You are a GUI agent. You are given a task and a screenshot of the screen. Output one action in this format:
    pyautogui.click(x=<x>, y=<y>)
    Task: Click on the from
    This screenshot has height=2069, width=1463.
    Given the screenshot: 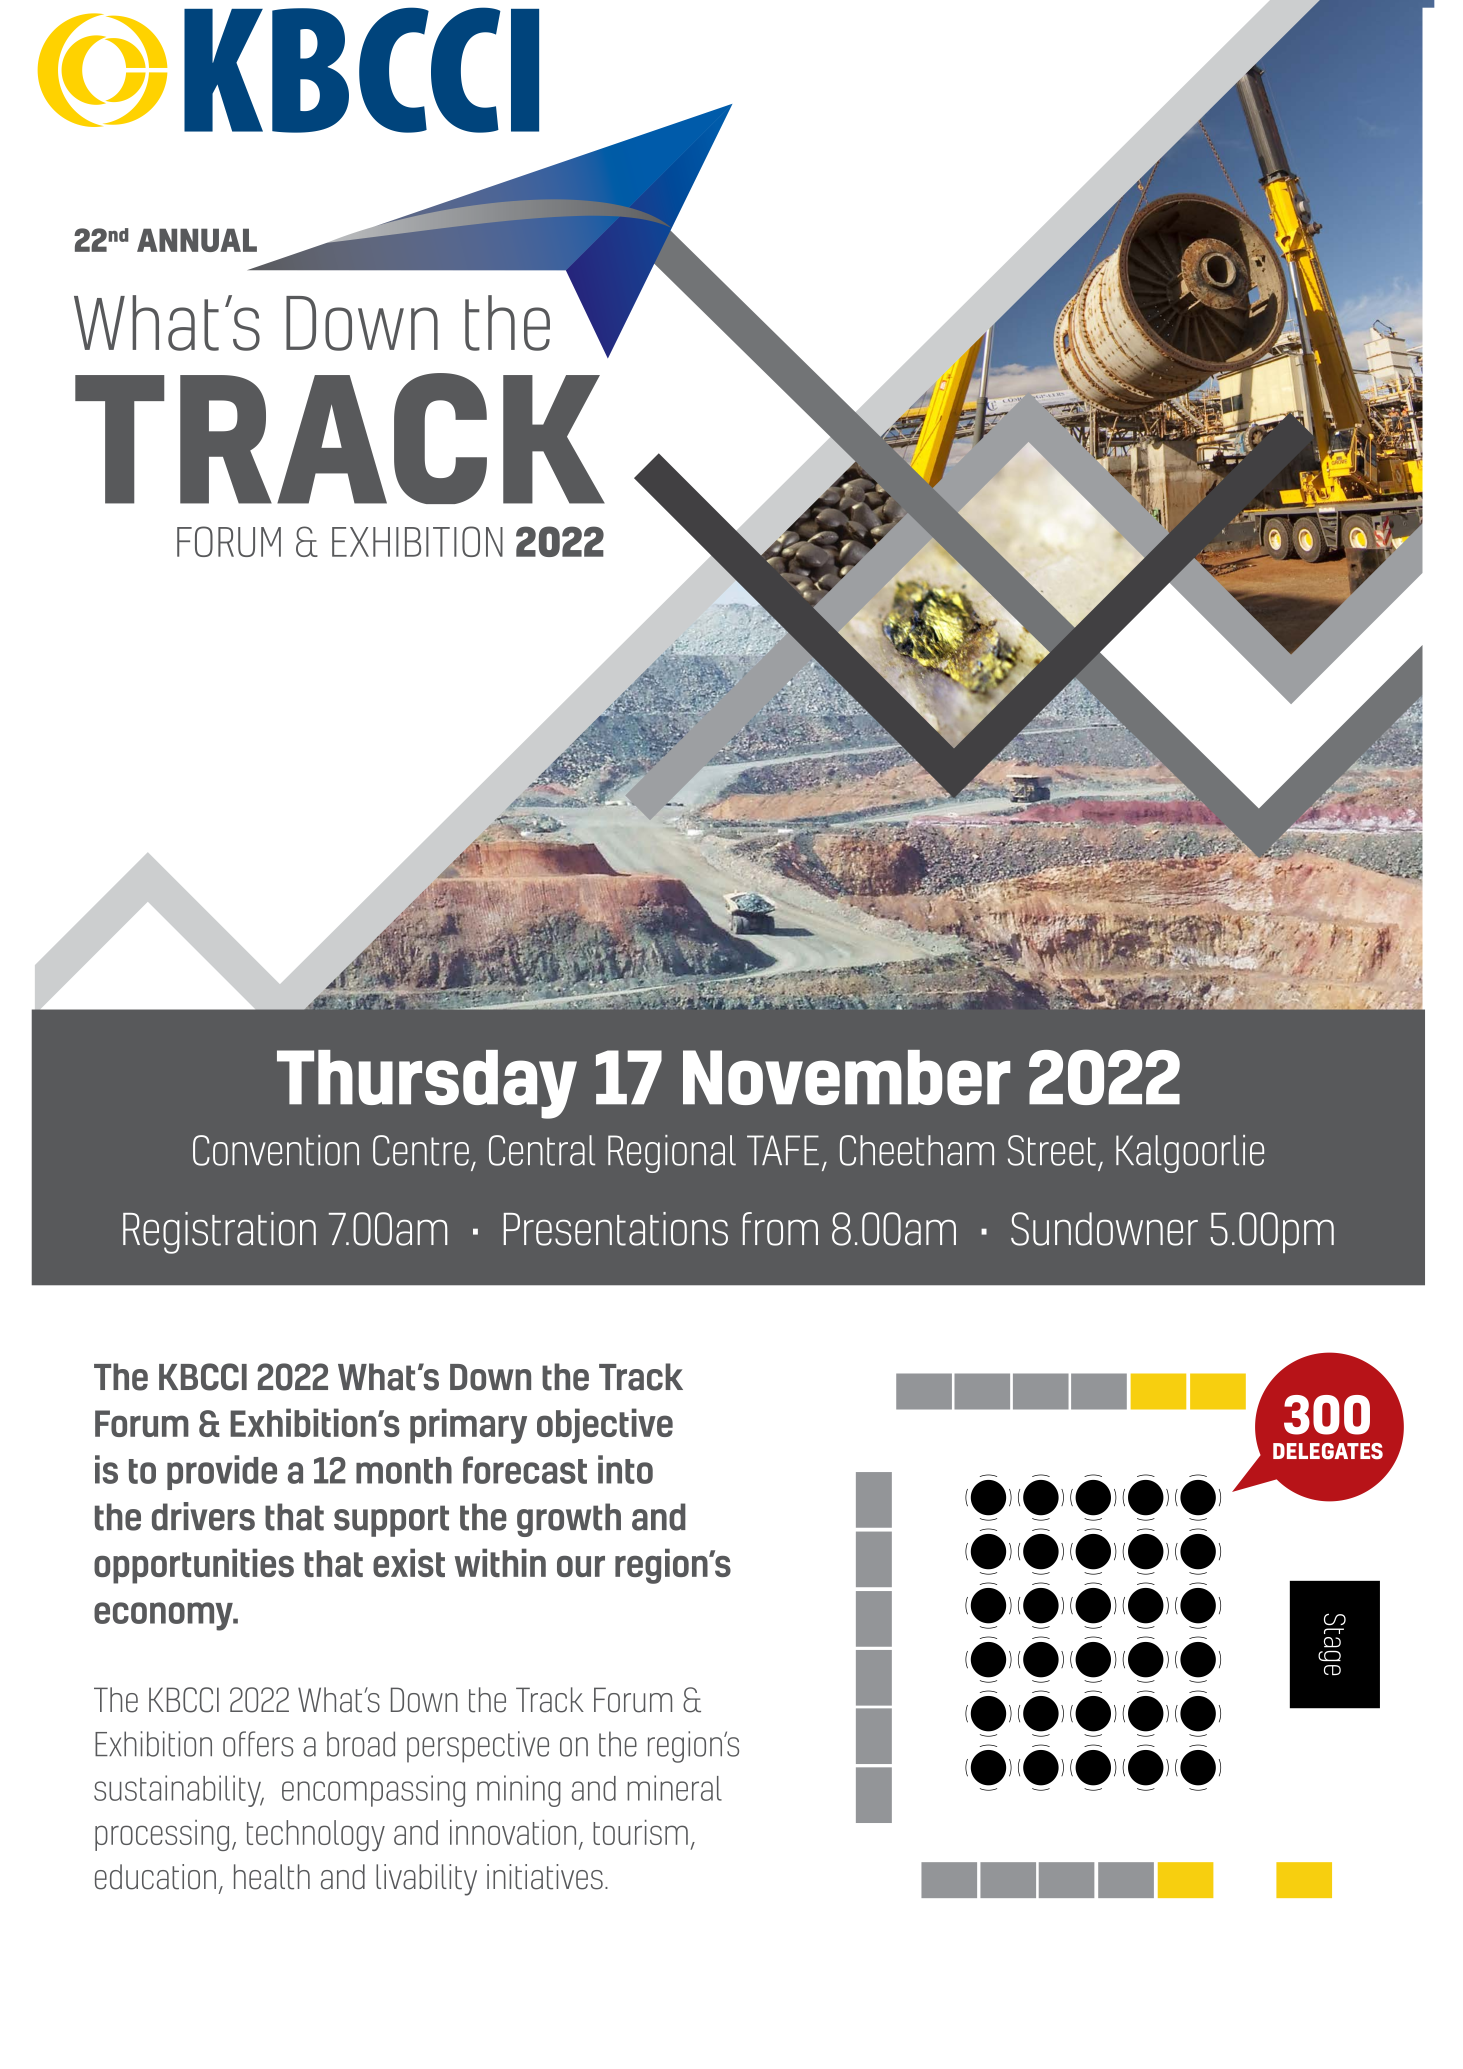 What is the action you would take?
    pyautogui.click(x=780, y=1229)
